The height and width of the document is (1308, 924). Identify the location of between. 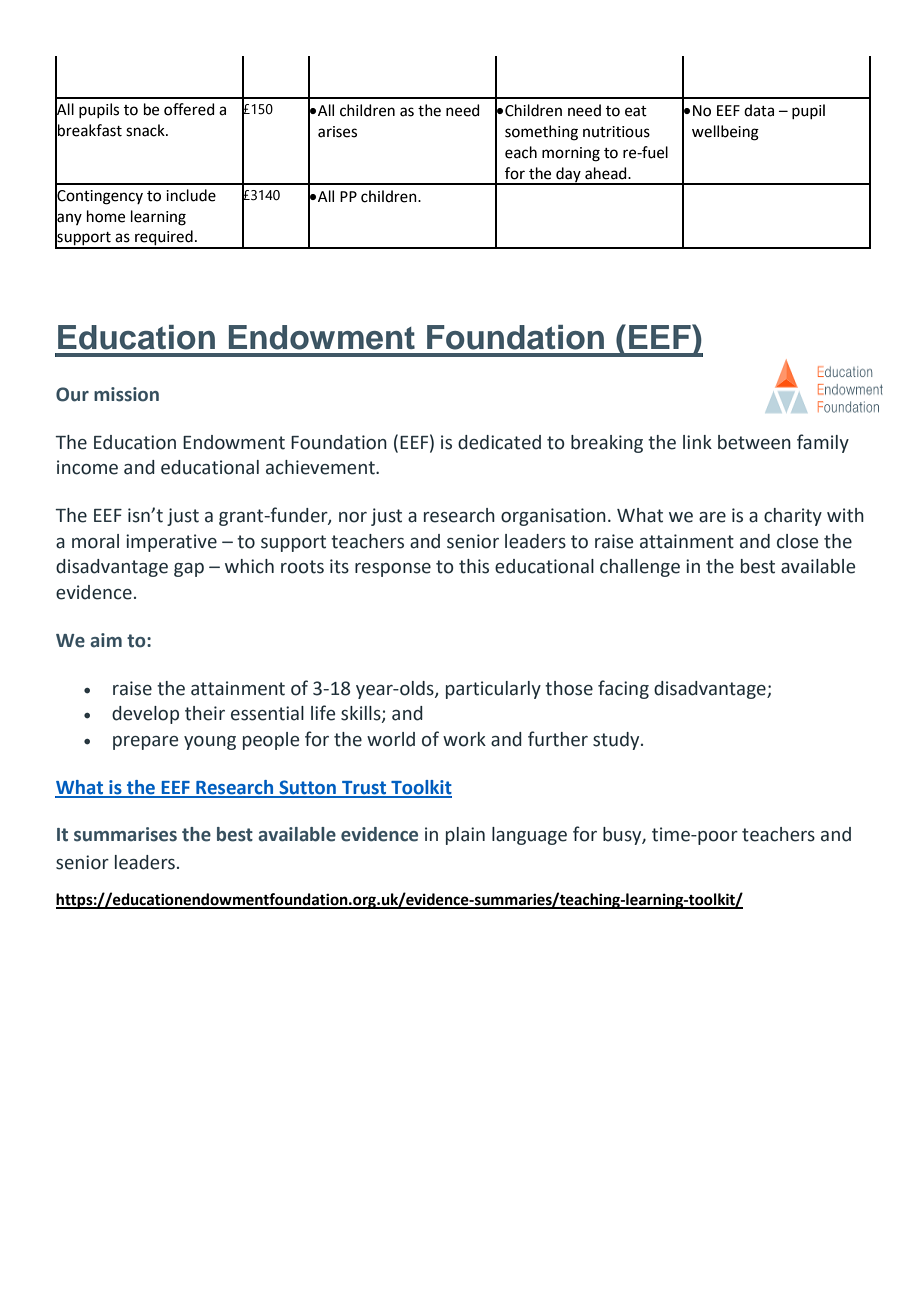
(754, 442).
